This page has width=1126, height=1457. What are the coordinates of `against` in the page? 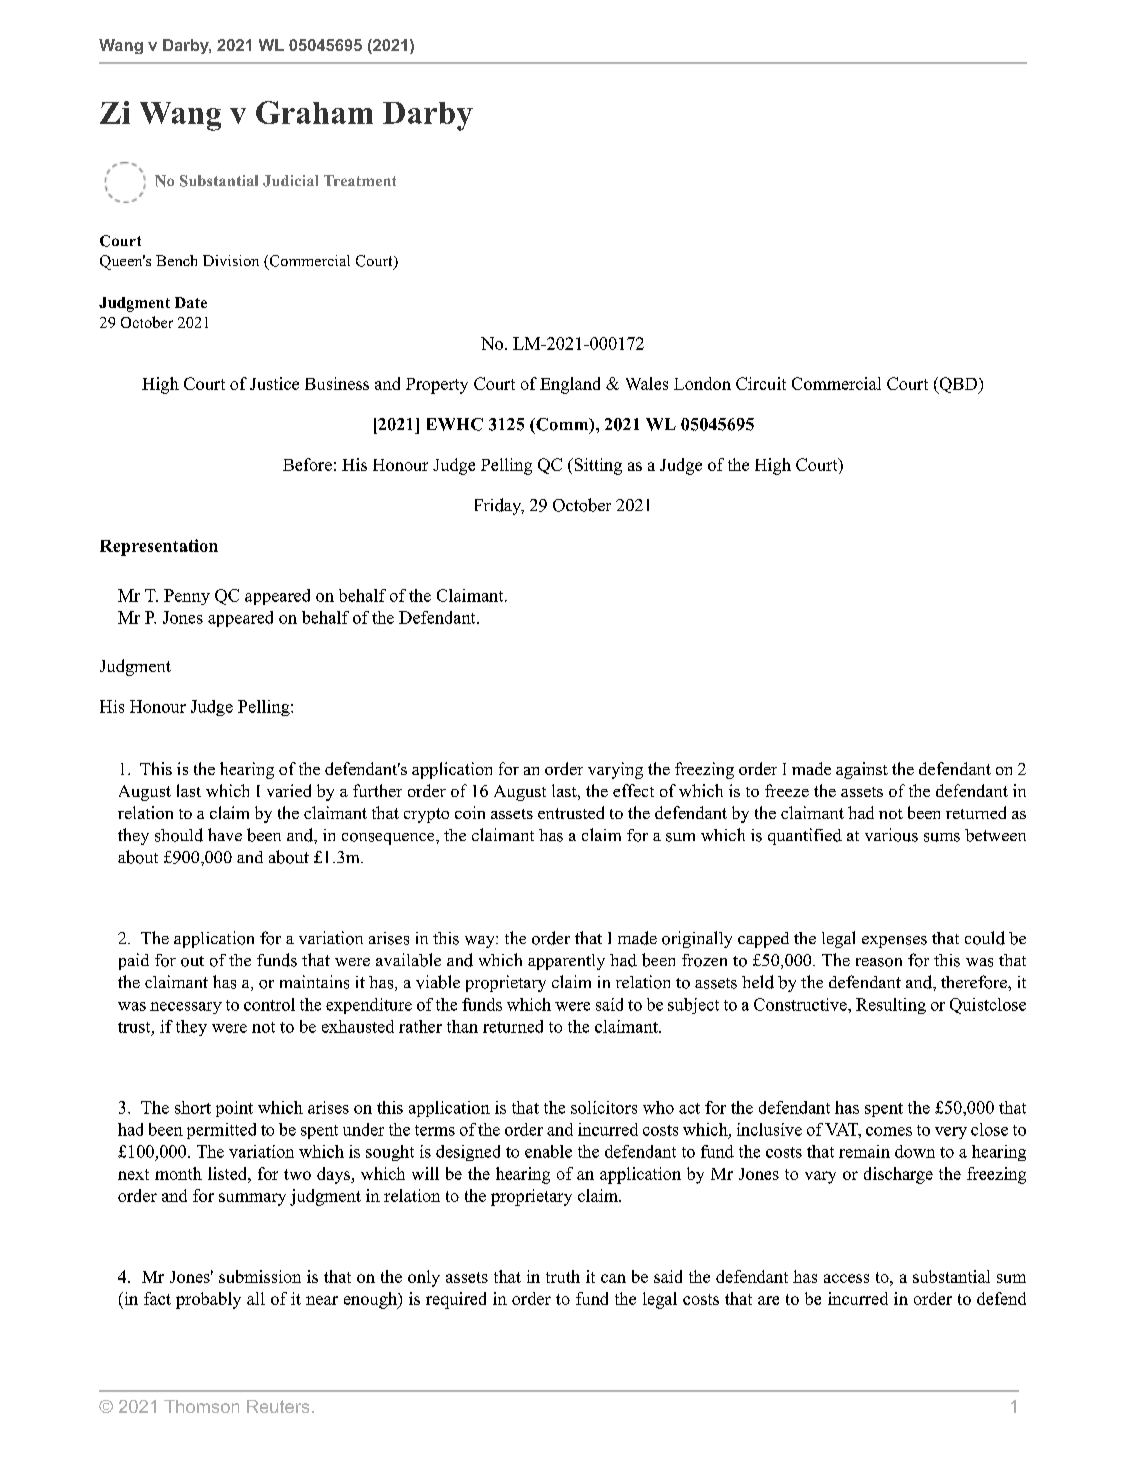 It's located at (862, 770).
